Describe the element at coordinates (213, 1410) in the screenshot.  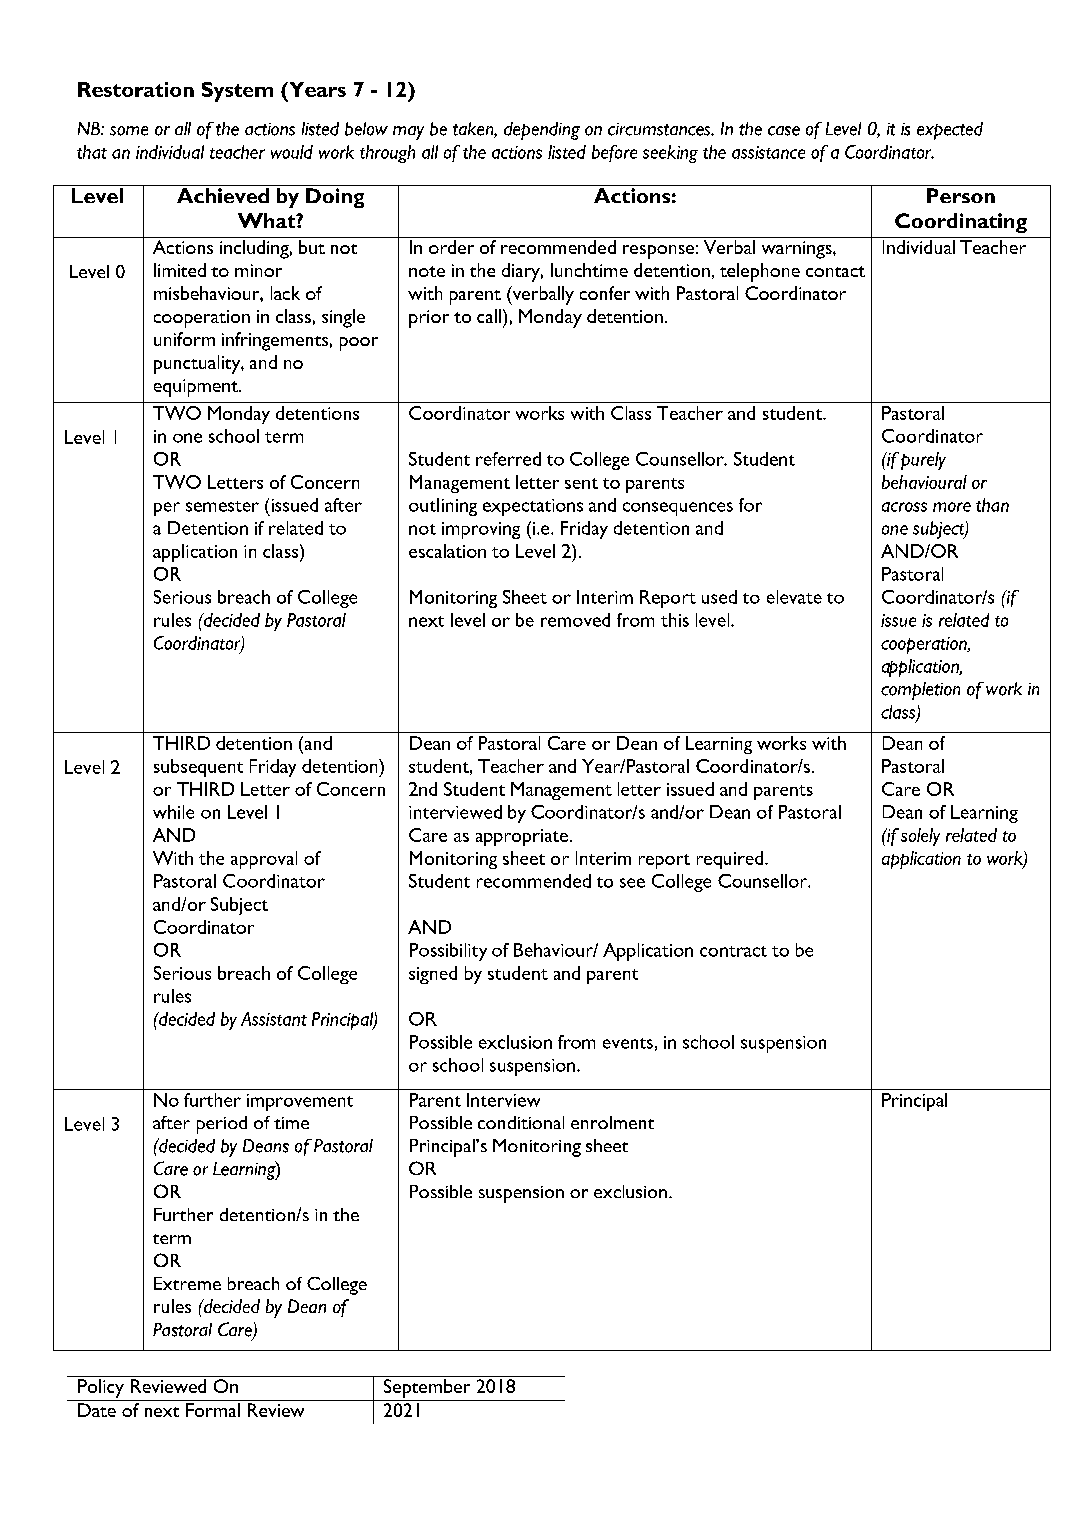
I see `Formal` at that location.
